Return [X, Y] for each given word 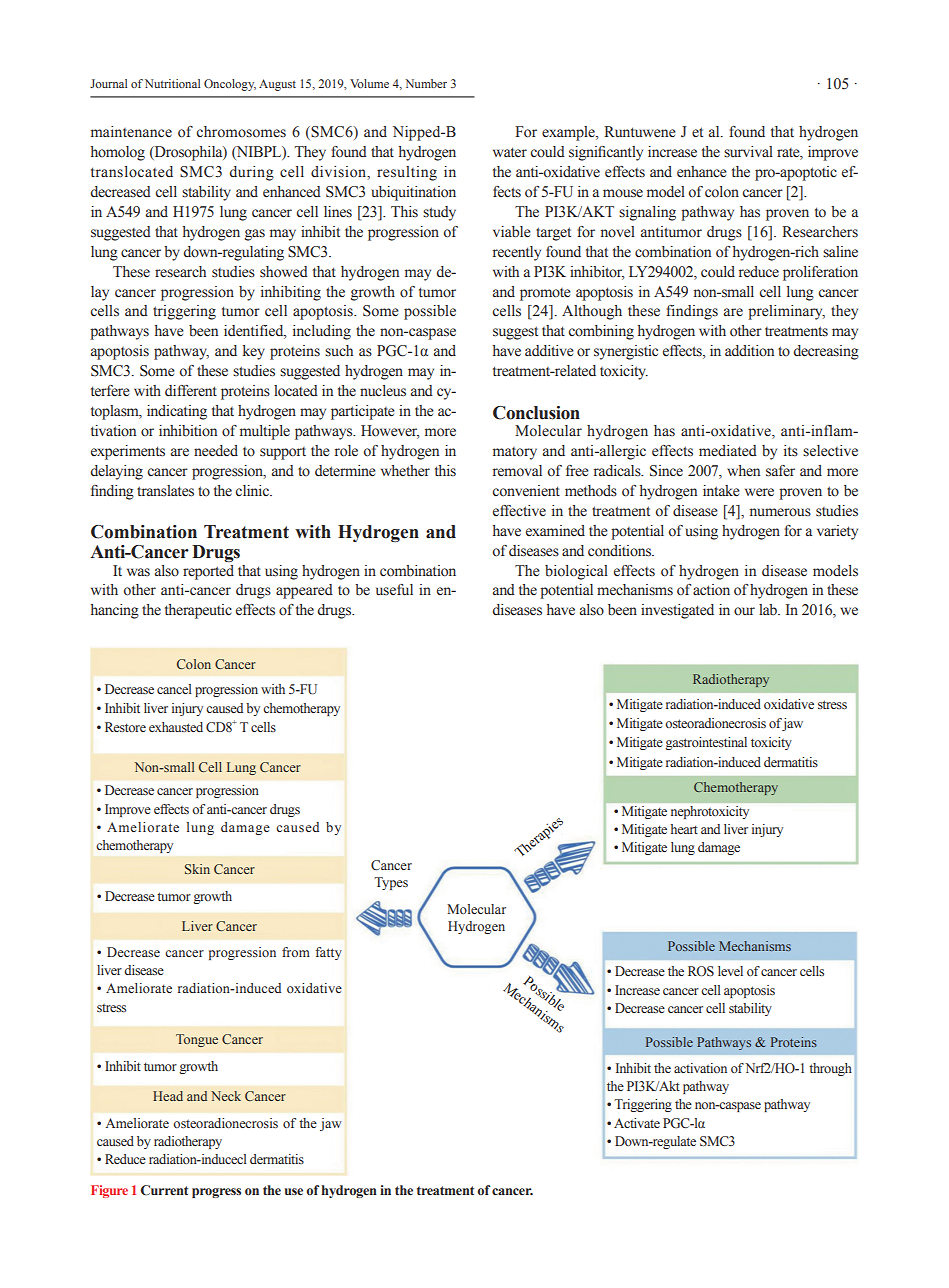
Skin [197, 869]
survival [748, 151]
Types [391, 883]
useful [394, 590]
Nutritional [172, 83]
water [510, 152]
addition [749, 351]
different [191, 391]
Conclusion [536, 413]
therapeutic [198, 611]
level [730, 971]
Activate [637, 1123]
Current [164, 1190]
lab [769, 609]
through [830, 1069]
